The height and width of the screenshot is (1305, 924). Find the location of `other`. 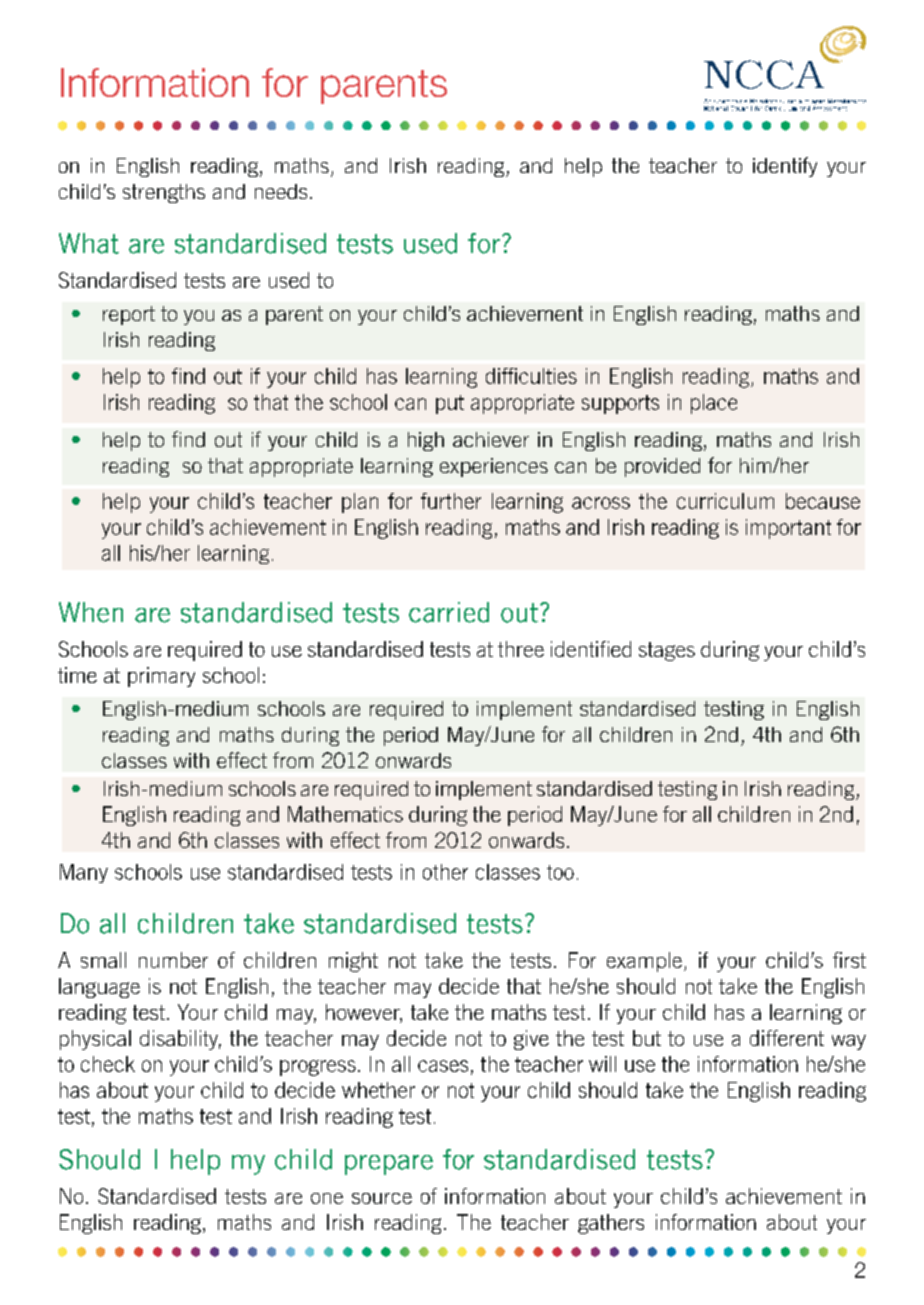

other is located at coordinates (445, 872).
